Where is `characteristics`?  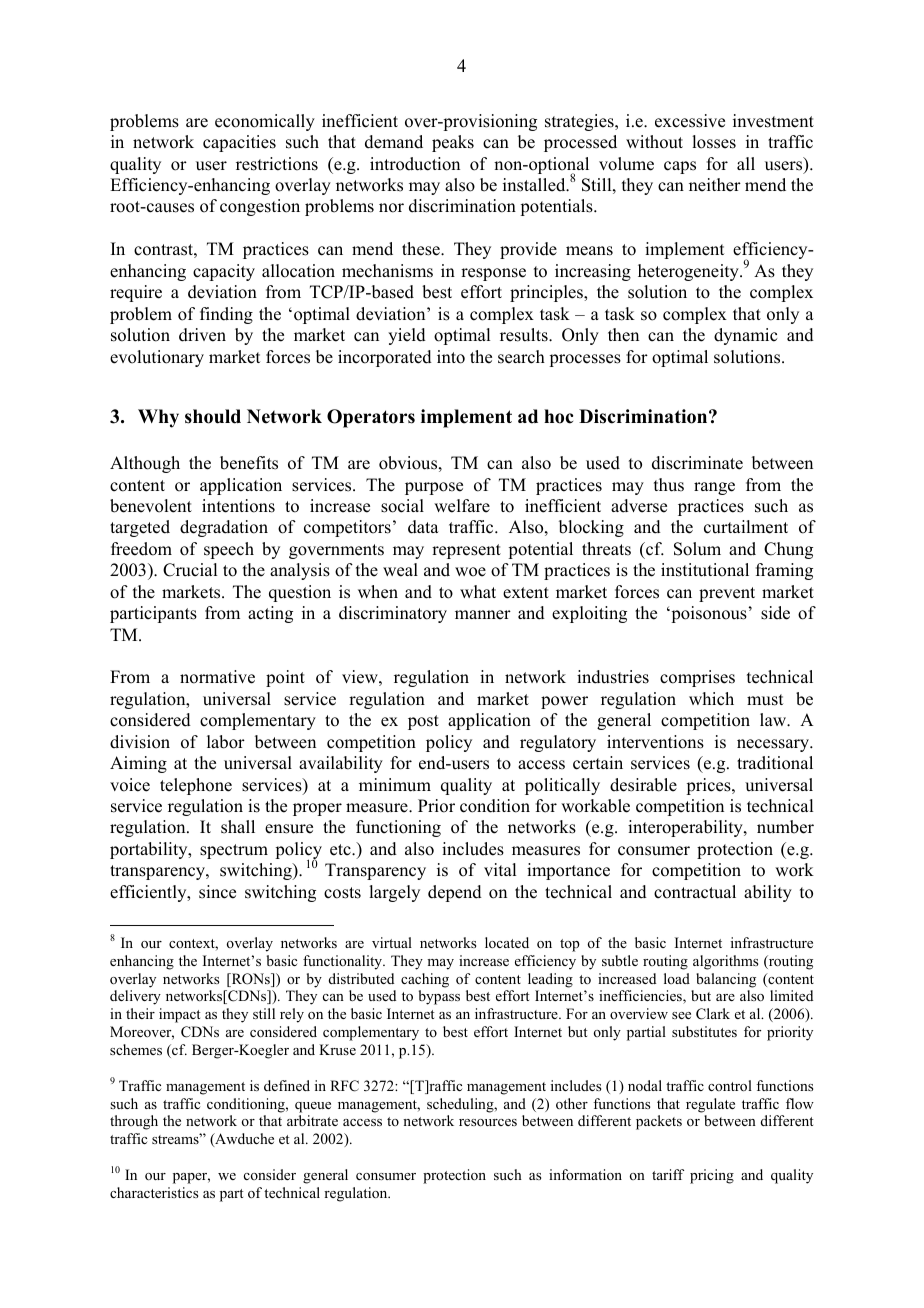
characteristics is located at coordinates (154, 1192).
